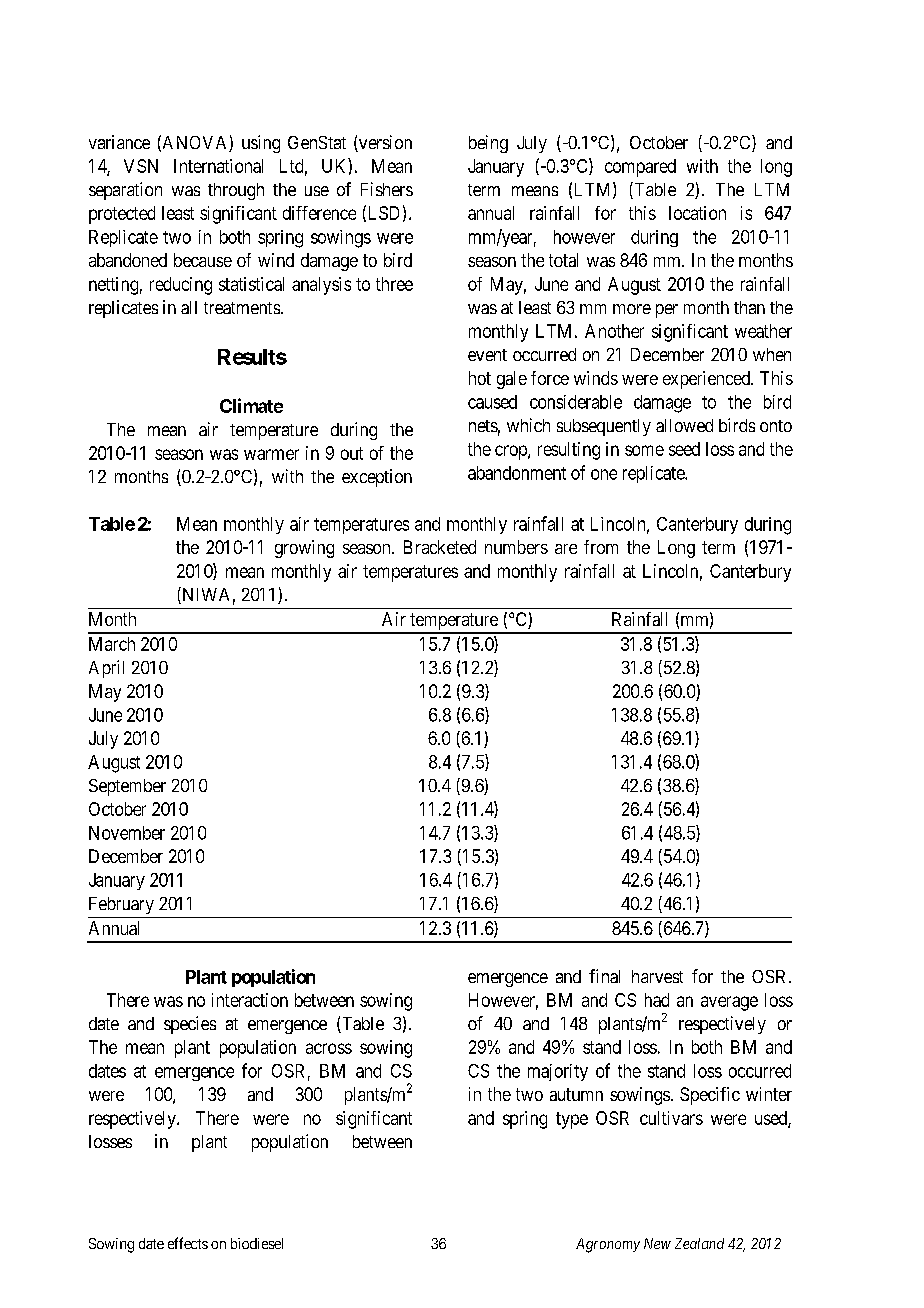 This screenshot has width=924, height=1308. What do you see at coordinates (106, 669) in the screenshot?
I see `April` at bounding box center [106, 669].
